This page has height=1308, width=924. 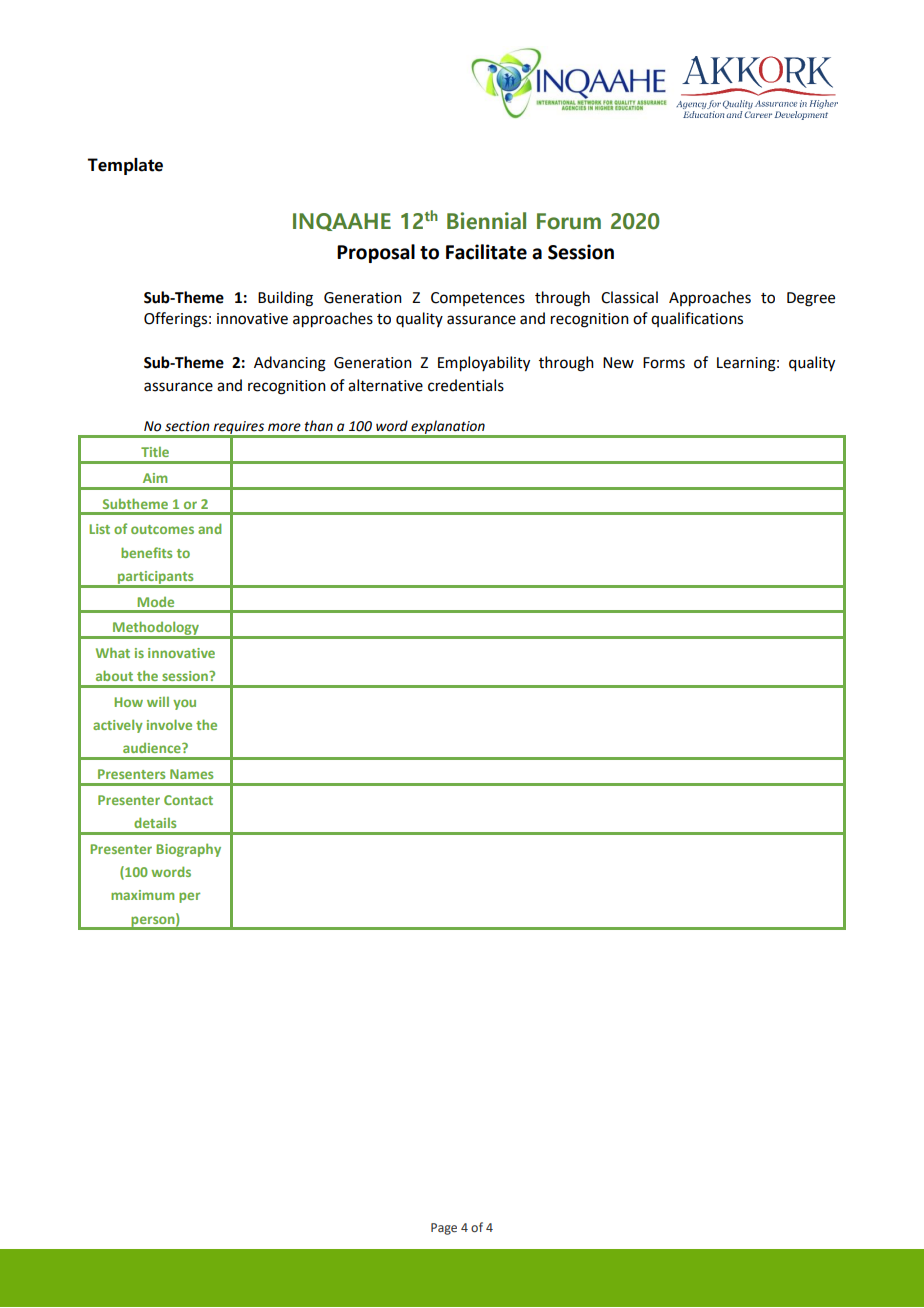 What do you see at coordinates (153, 748) in the page?
I see `audience` at bounding box center [153, 748].
